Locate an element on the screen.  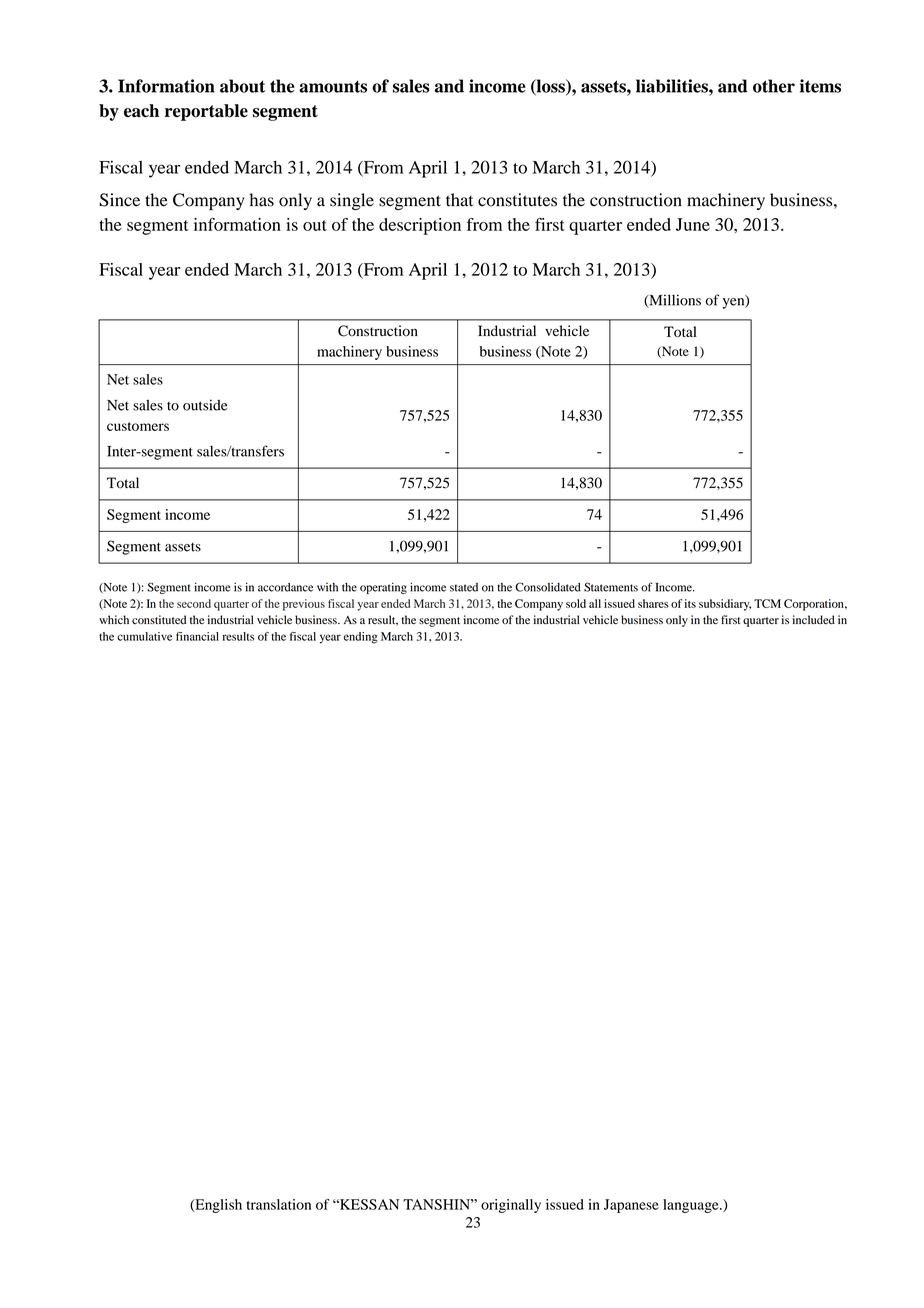
translation is located at coordinates (279, 1204).
